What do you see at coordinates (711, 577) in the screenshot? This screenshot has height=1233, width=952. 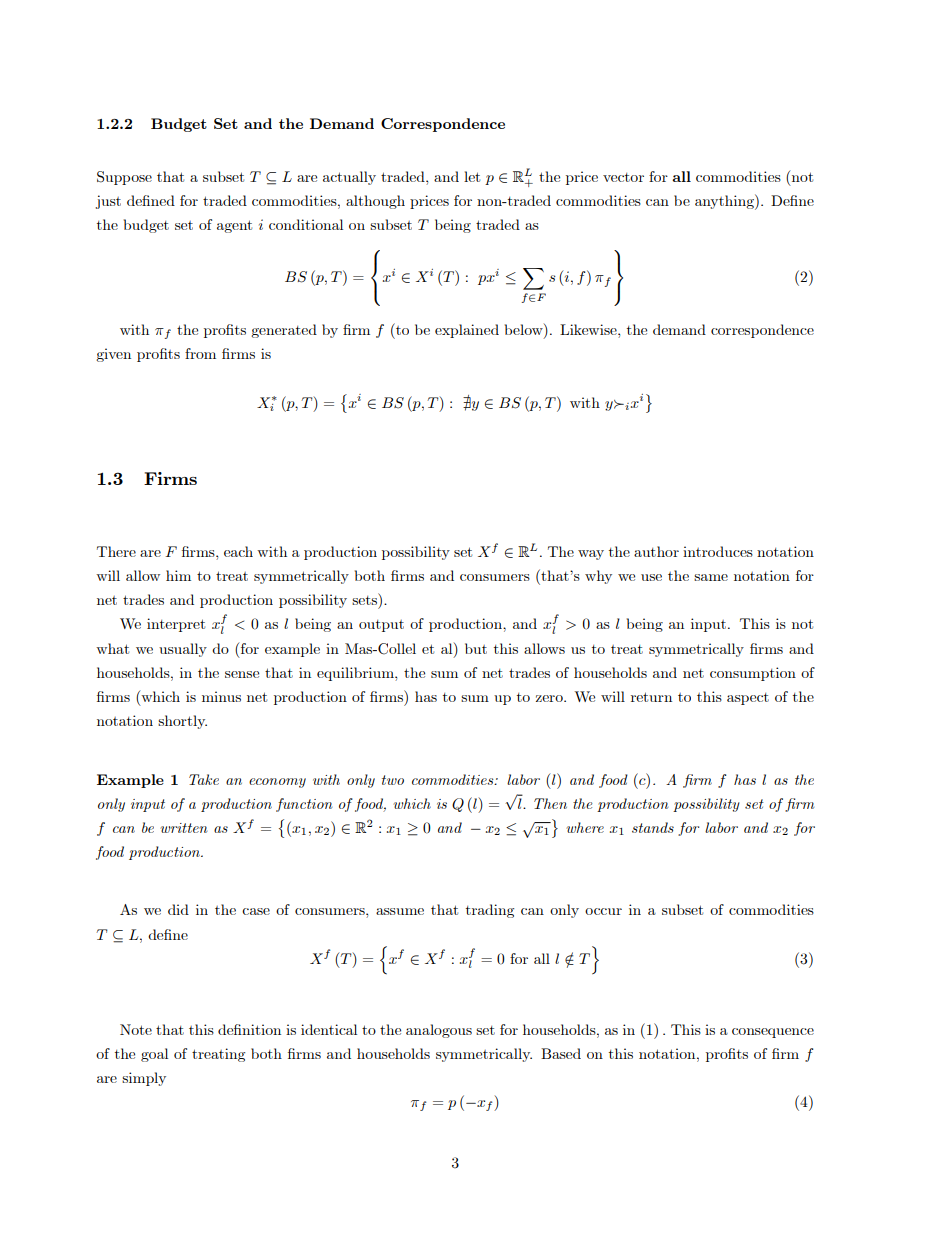 I see `same` at bounding box center [711, 577].
